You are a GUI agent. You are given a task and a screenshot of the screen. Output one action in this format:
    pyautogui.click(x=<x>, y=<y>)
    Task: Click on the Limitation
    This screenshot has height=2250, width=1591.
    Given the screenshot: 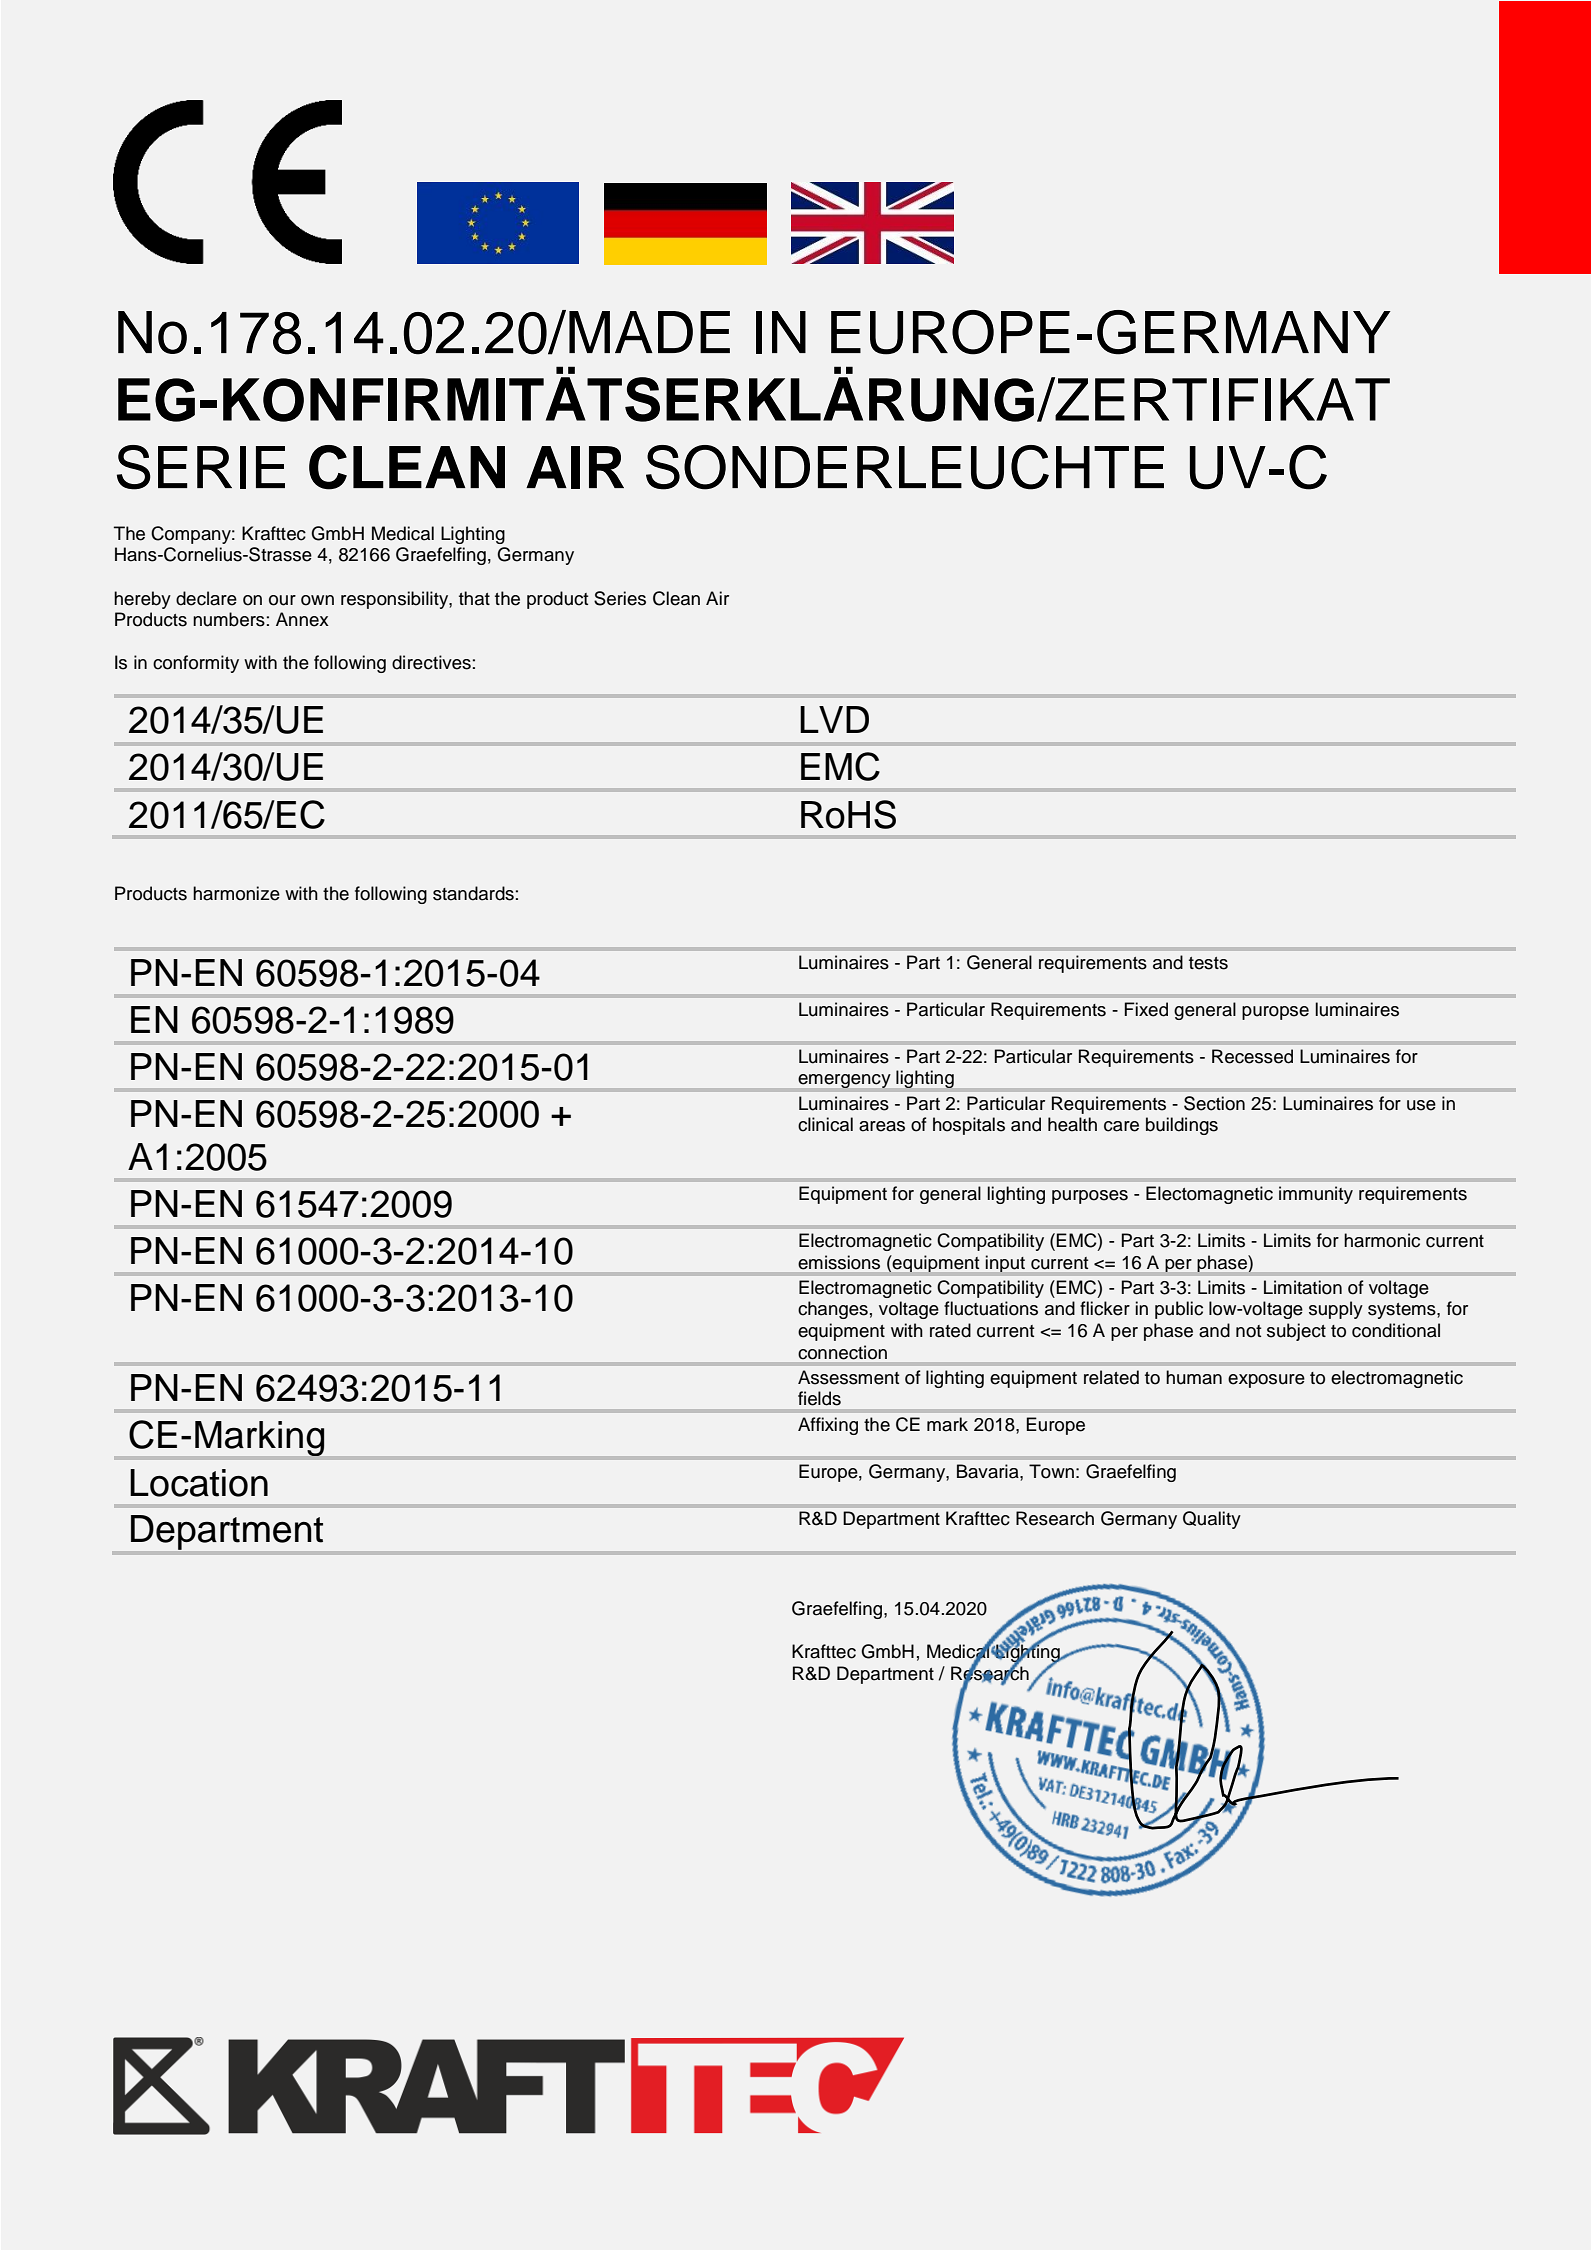 What is the action you would take?
    pyautogui.click(x=1303, y=1287)
